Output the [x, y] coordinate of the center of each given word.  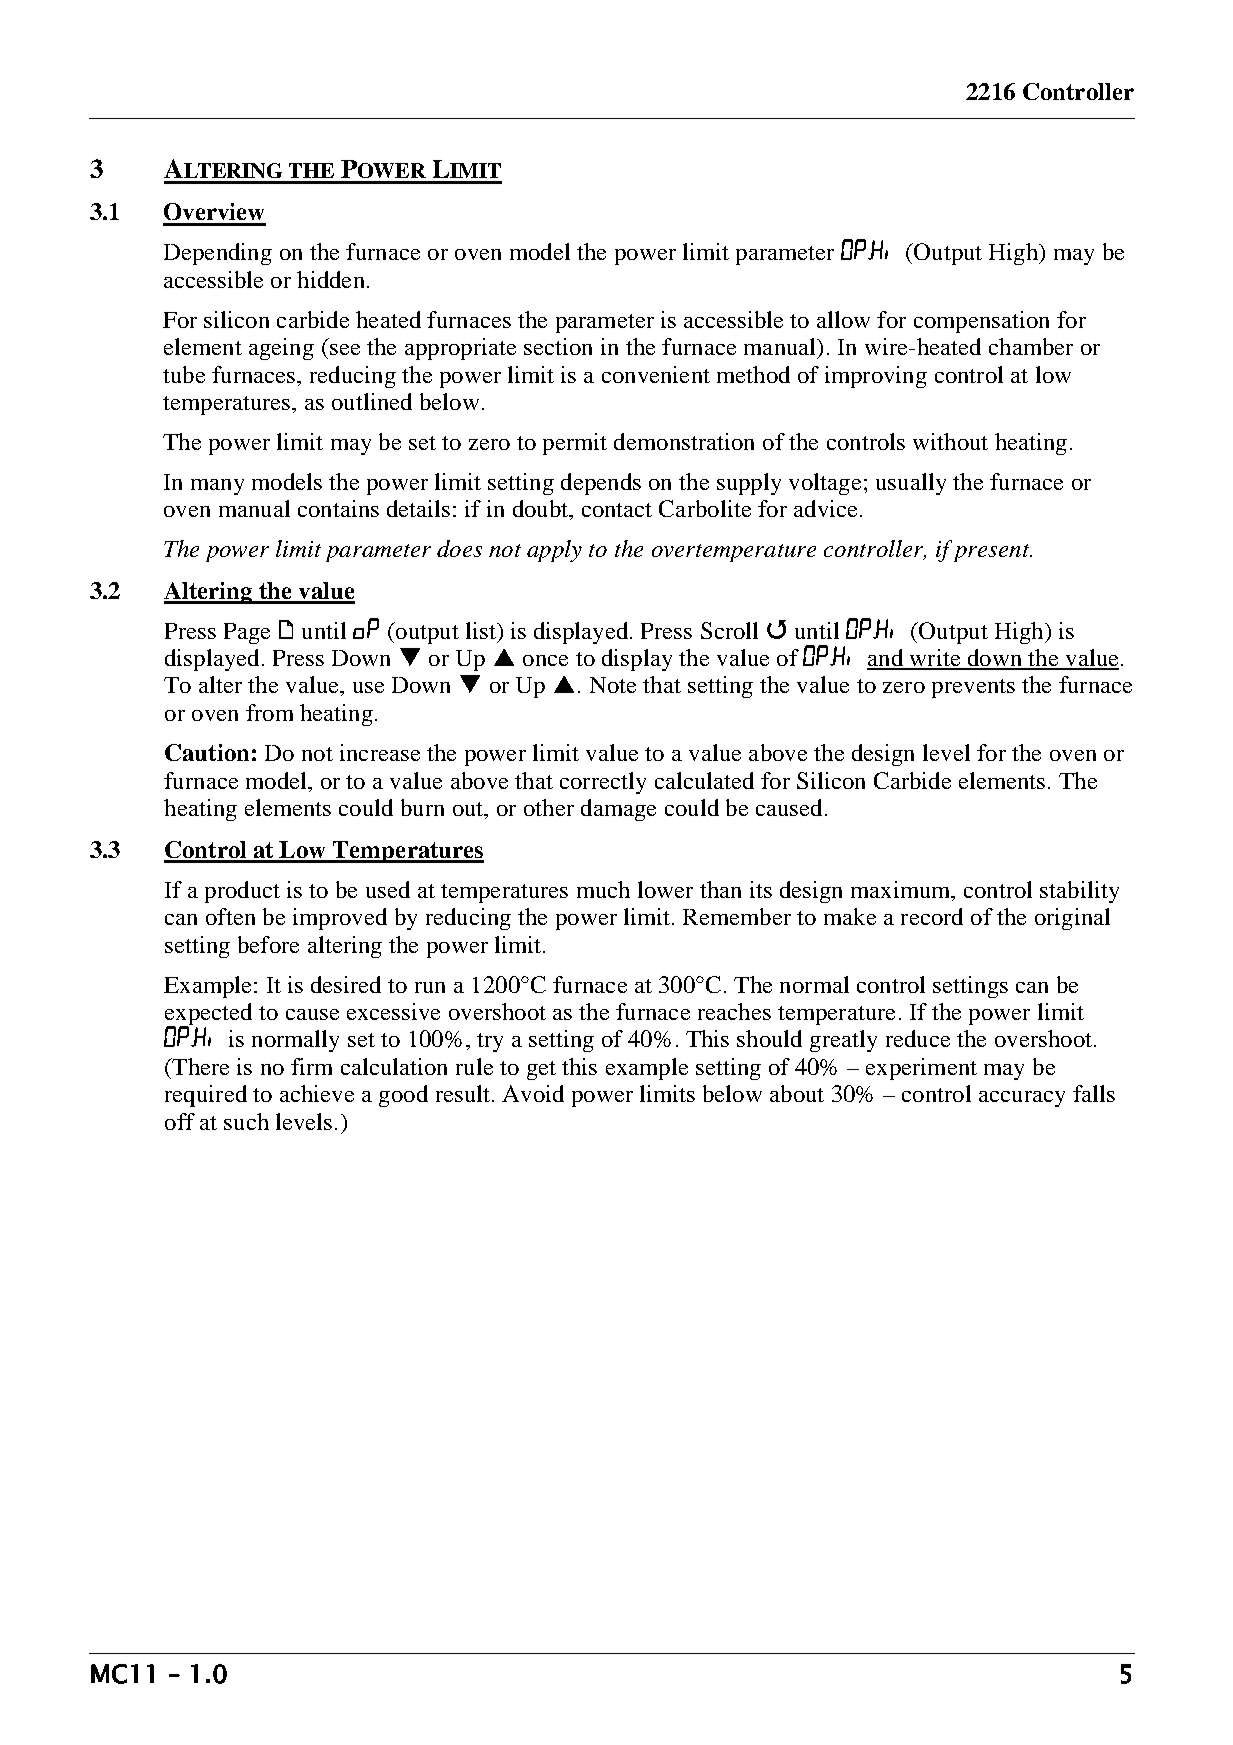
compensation [981, 322]
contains [338, 508]
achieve [317, 1093]
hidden [330, 279]
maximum [902, 889]
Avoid [533, 1093]
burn [422, 807]
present [992, 553]
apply [554, 551]
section [558, 346]
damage [618, 810]
